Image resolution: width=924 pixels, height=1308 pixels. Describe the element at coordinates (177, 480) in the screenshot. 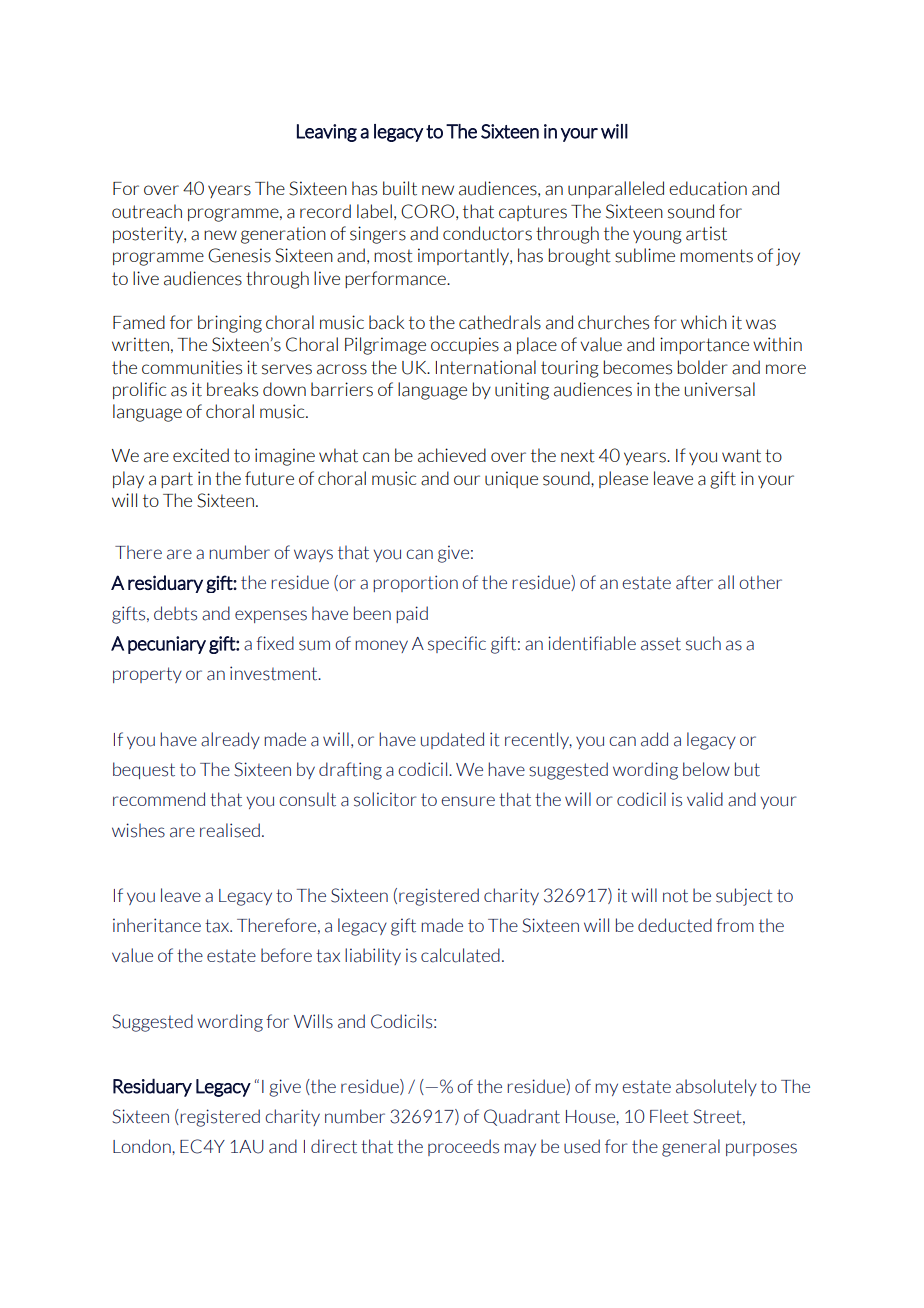

I see `part` at that location.
